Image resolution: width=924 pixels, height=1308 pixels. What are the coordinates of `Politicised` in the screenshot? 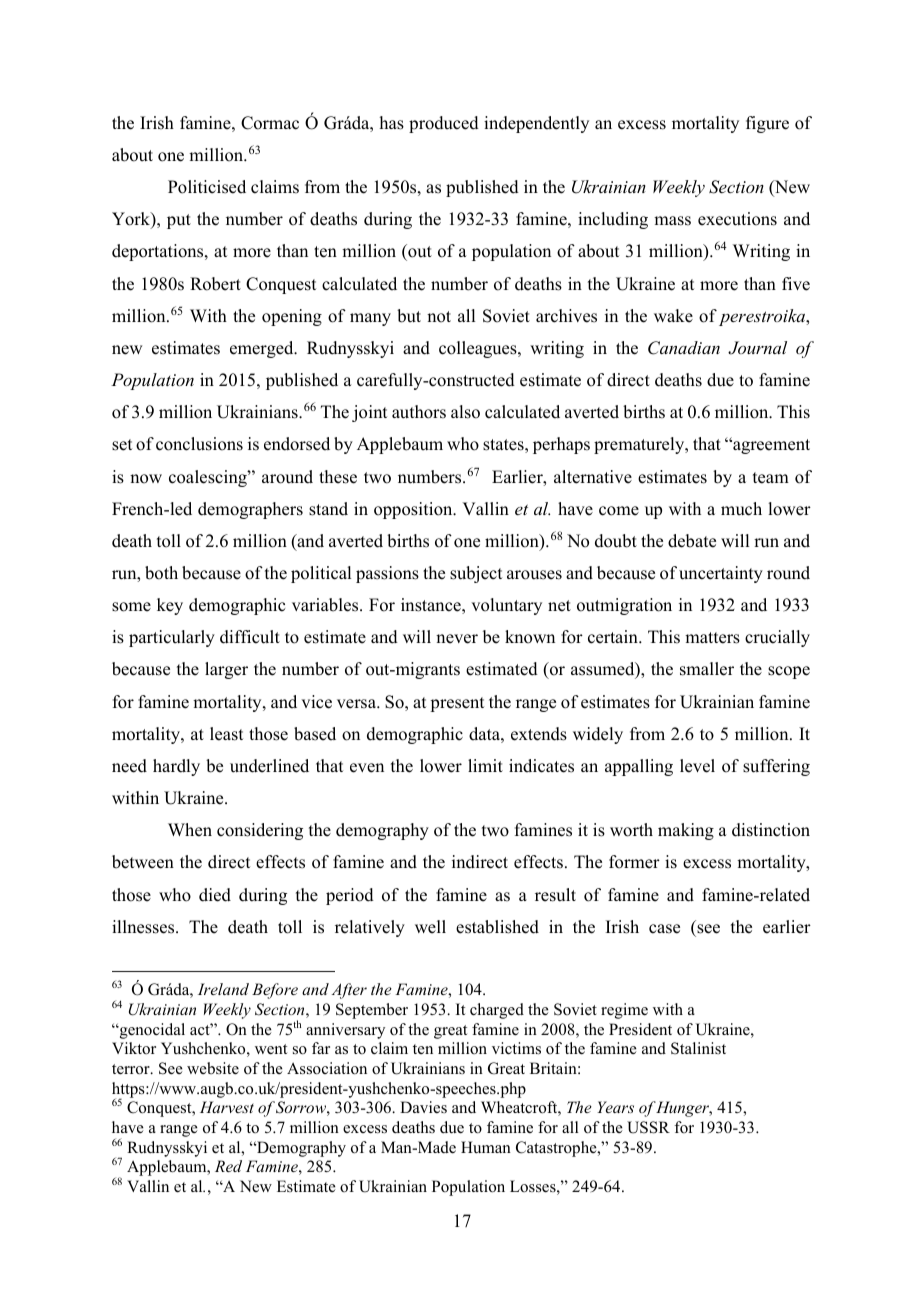 It's located at (207, 187).
